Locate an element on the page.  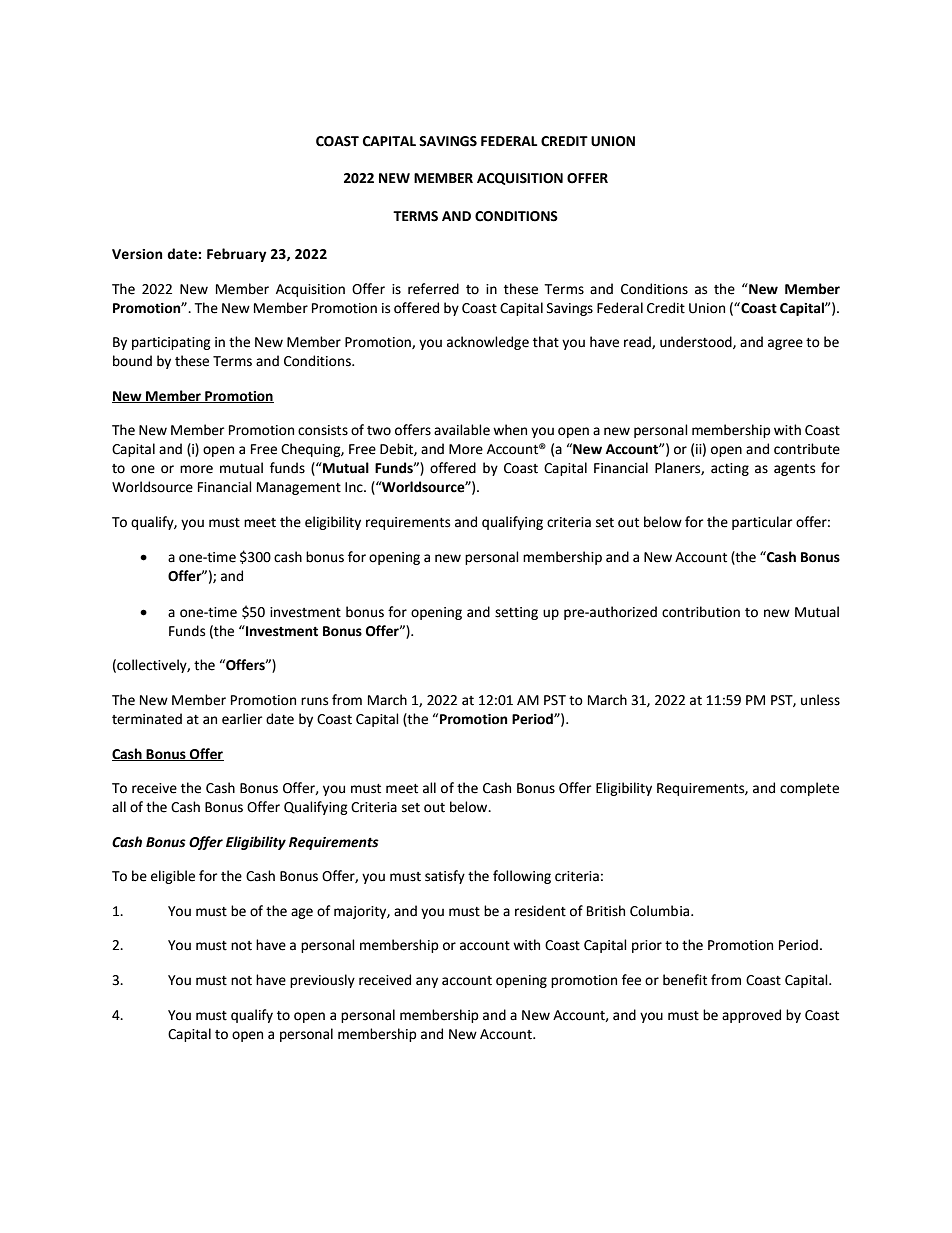
complete is located at coordinates (809, 789).
